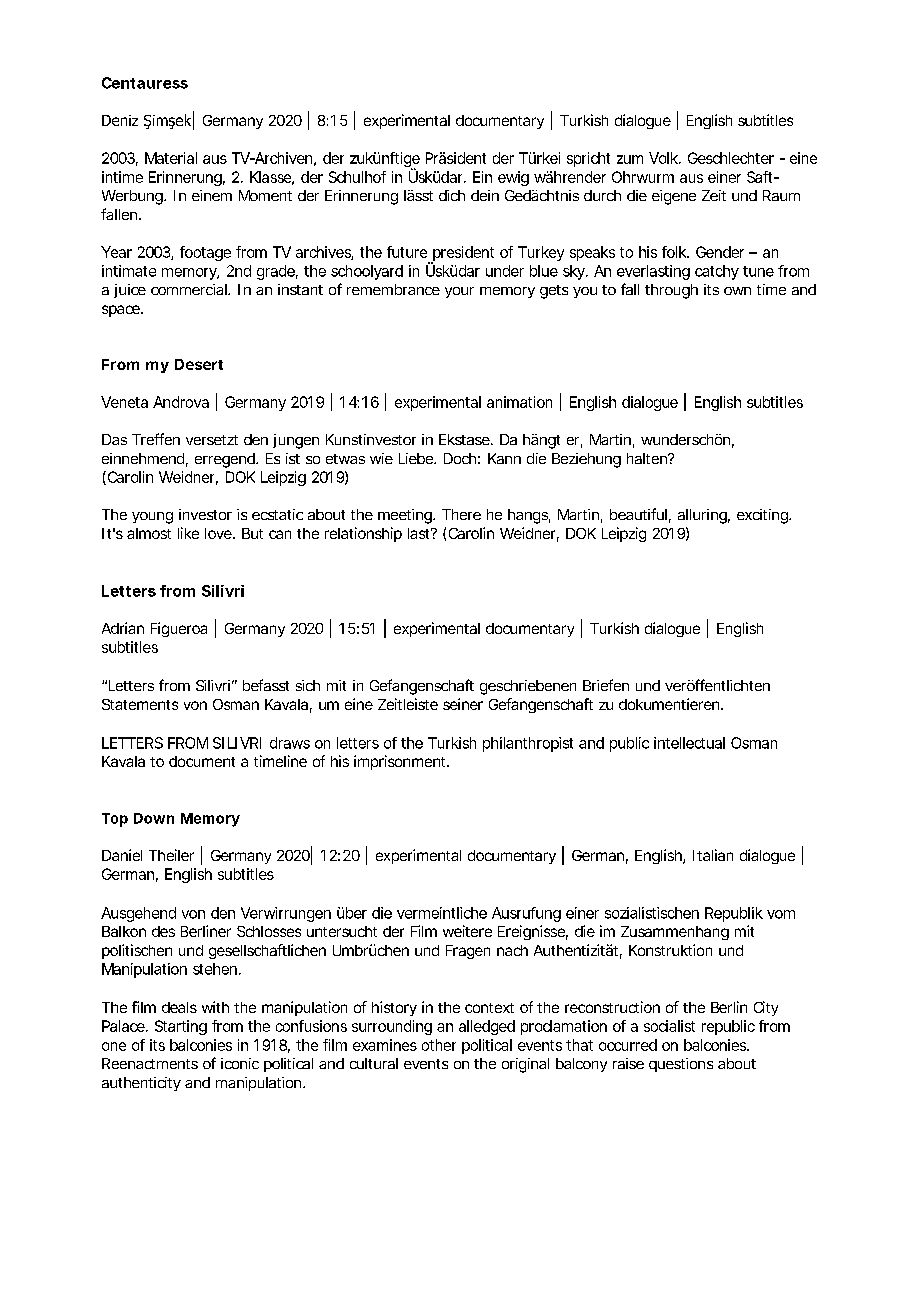 This image has height=1309, width=924. Describe the element at coordinates (188, 533) in the image. I see `like` at that location.
